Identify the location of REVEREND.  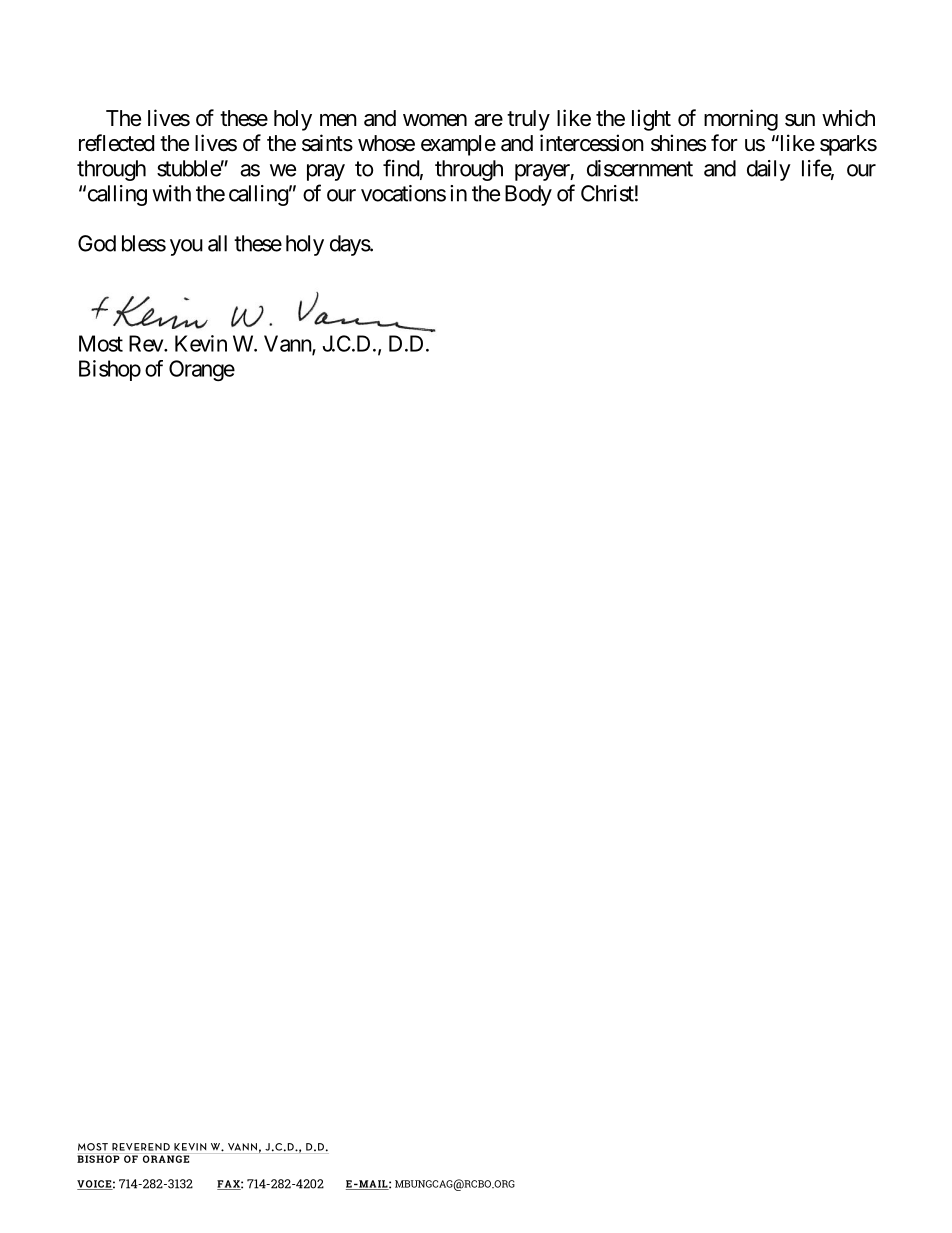
(141, 1147).
